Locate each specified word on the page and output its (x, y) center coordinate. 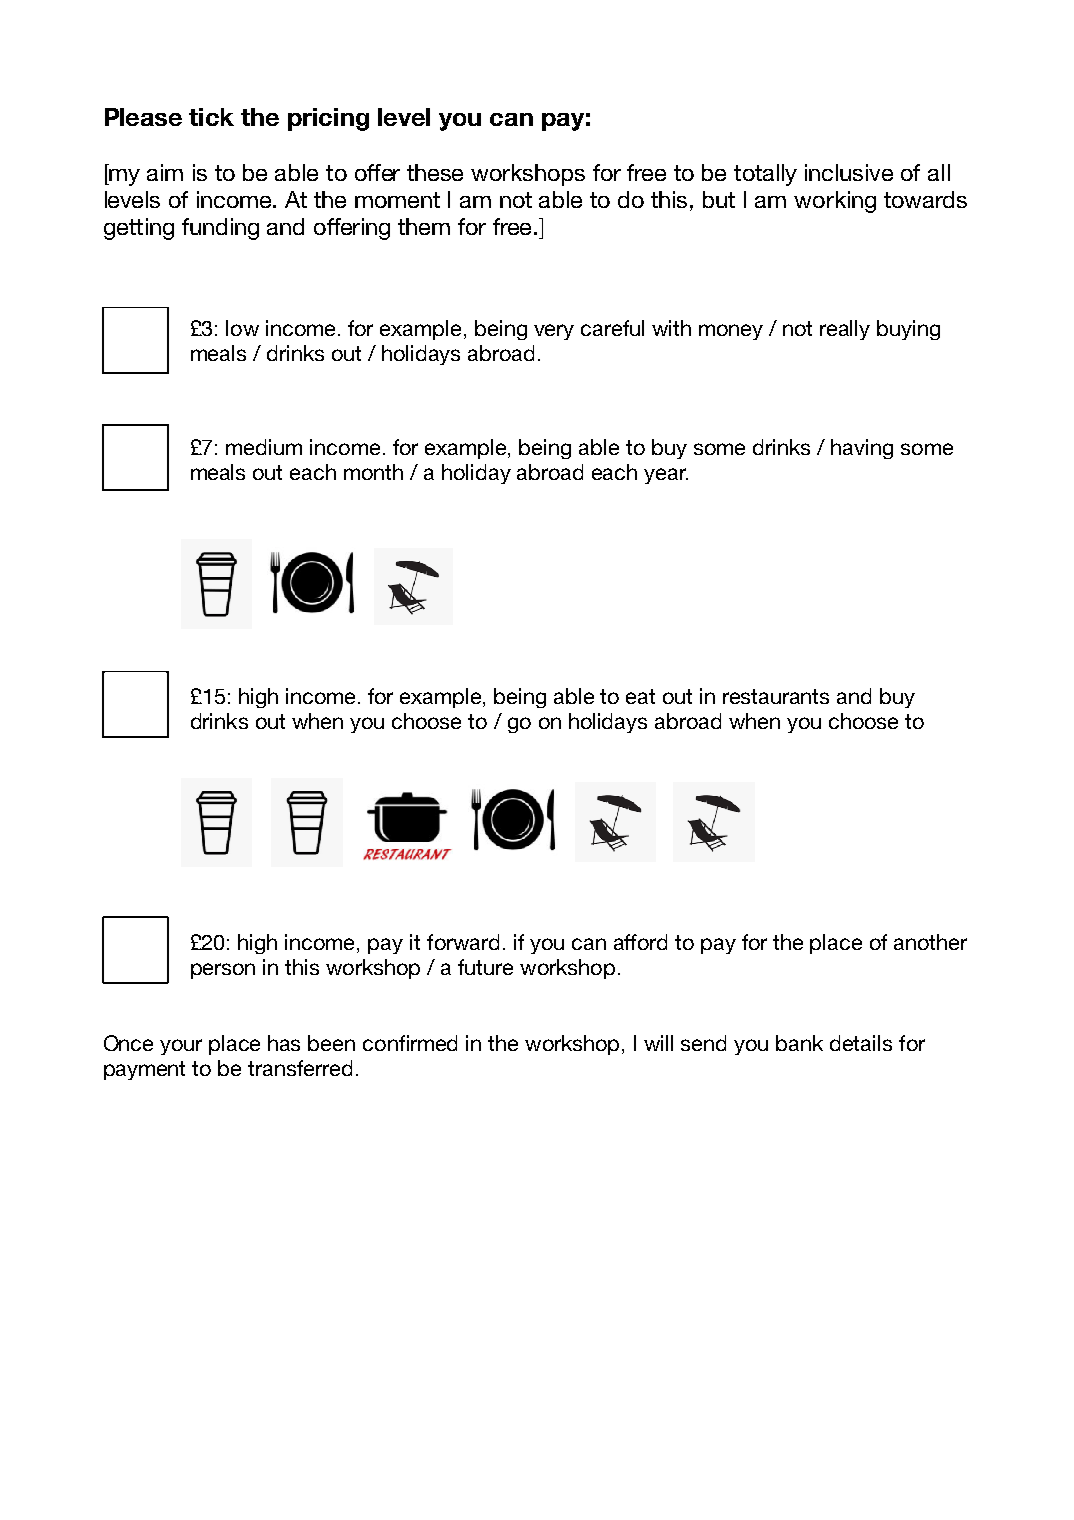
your (181, 1047)
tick (211, 117)
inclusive (849, 172)
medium (264, 447)
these (435, 172)
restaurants (776, 696)
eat (640, 696)
